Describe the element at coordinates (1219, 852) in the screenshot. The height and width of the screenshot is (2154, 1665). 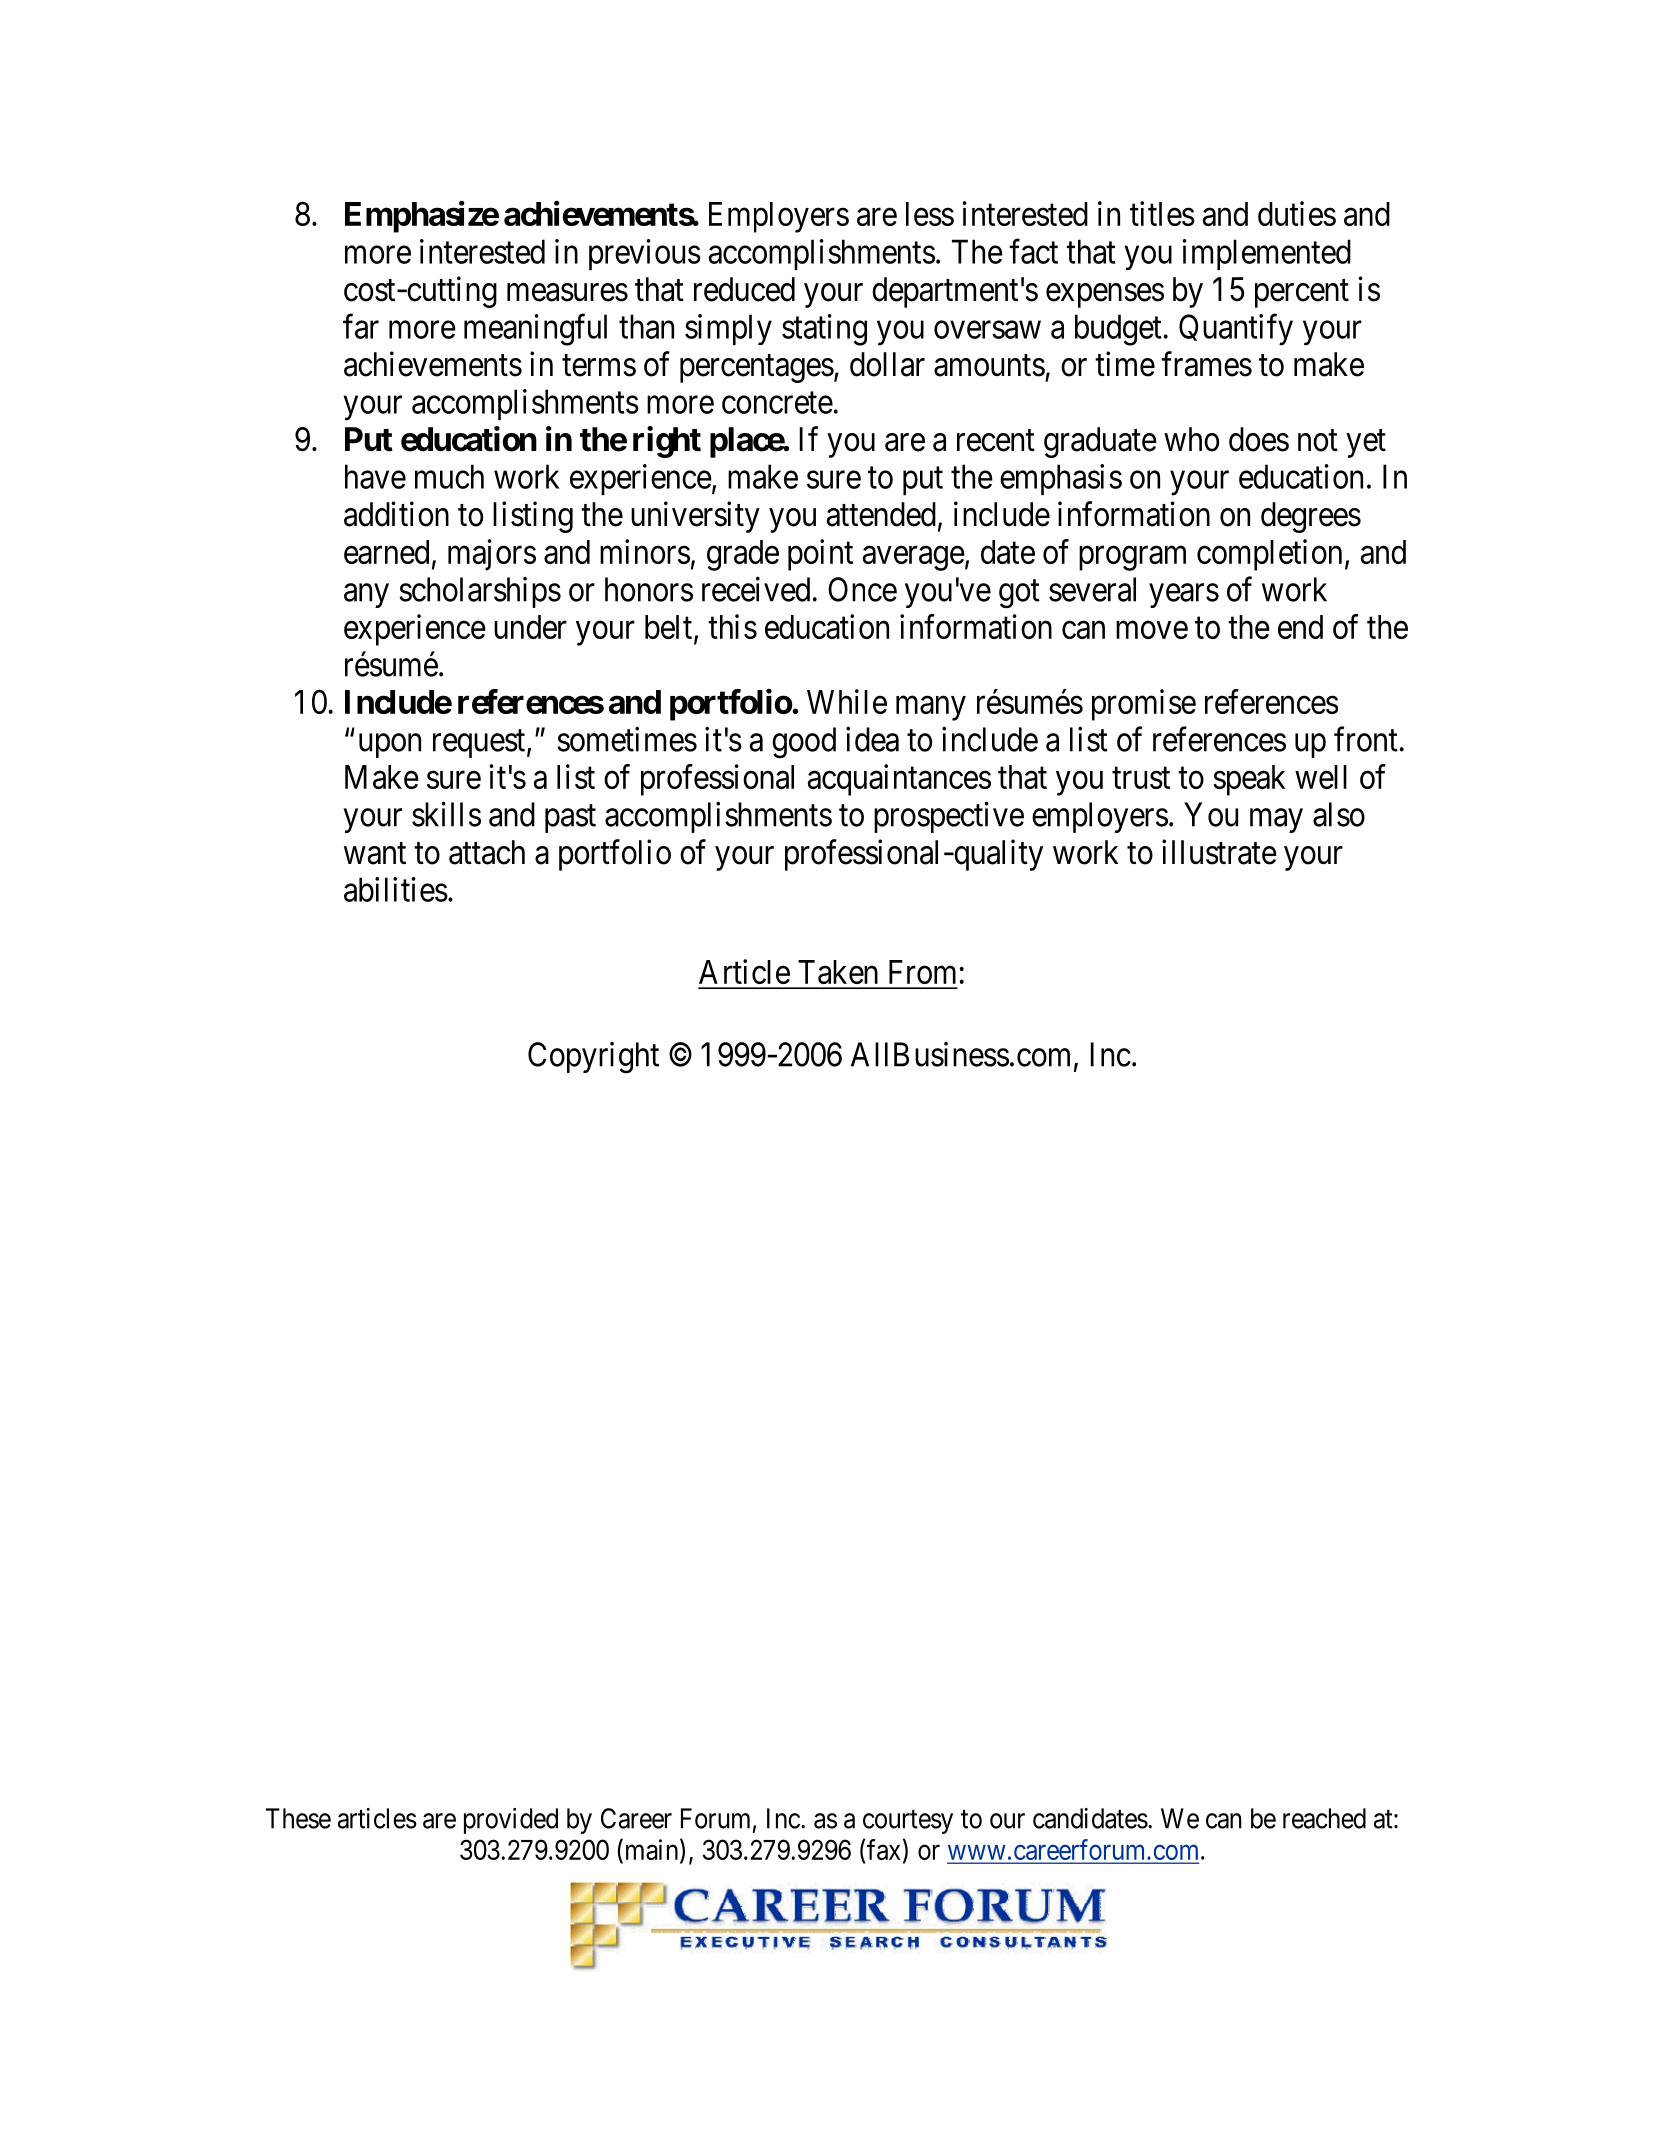
I see `illustrate` at that location.
